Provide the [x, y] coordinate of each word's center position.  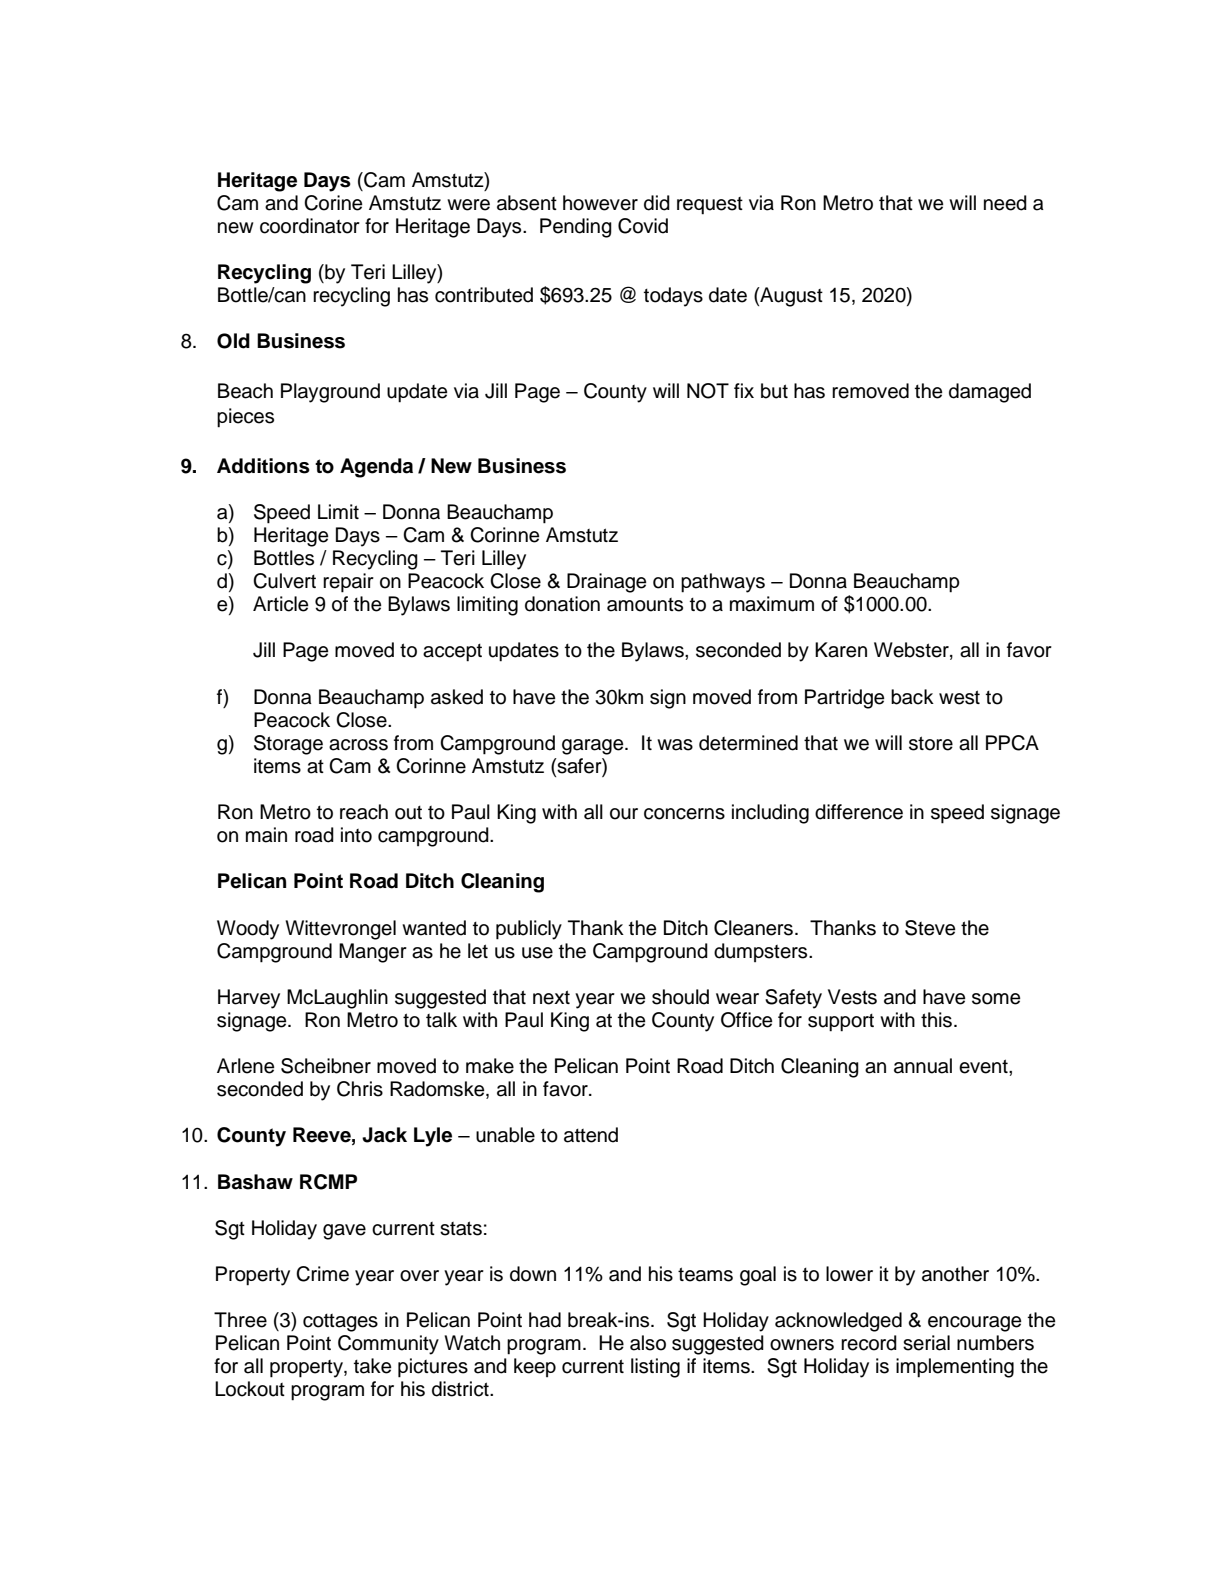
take [372, 1366]
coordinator [310, 226]
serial [926, 1343]
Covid [643, 226]
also [648, 1343]
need [1005, 203]
